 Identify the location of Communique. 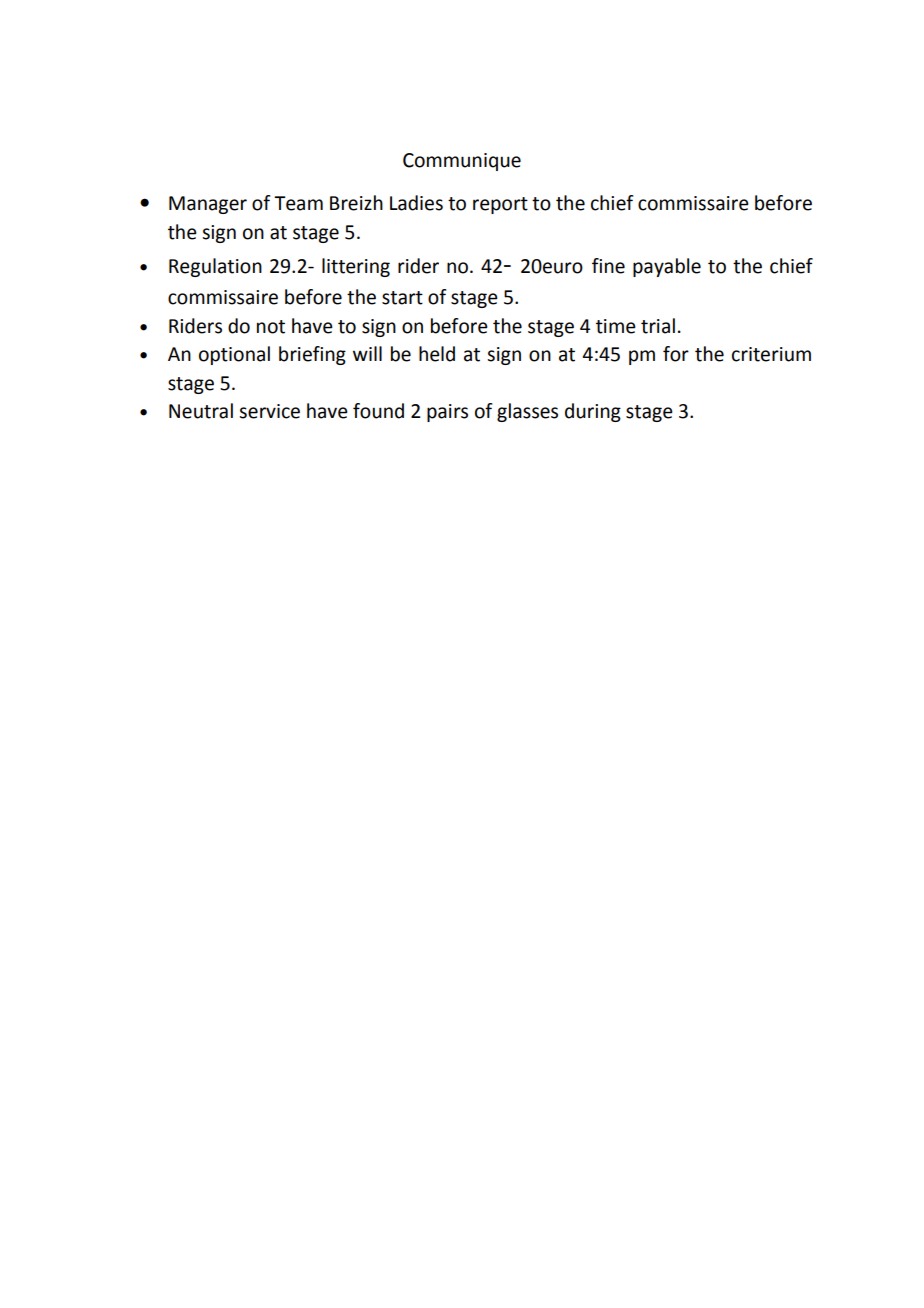
(462, 162).
